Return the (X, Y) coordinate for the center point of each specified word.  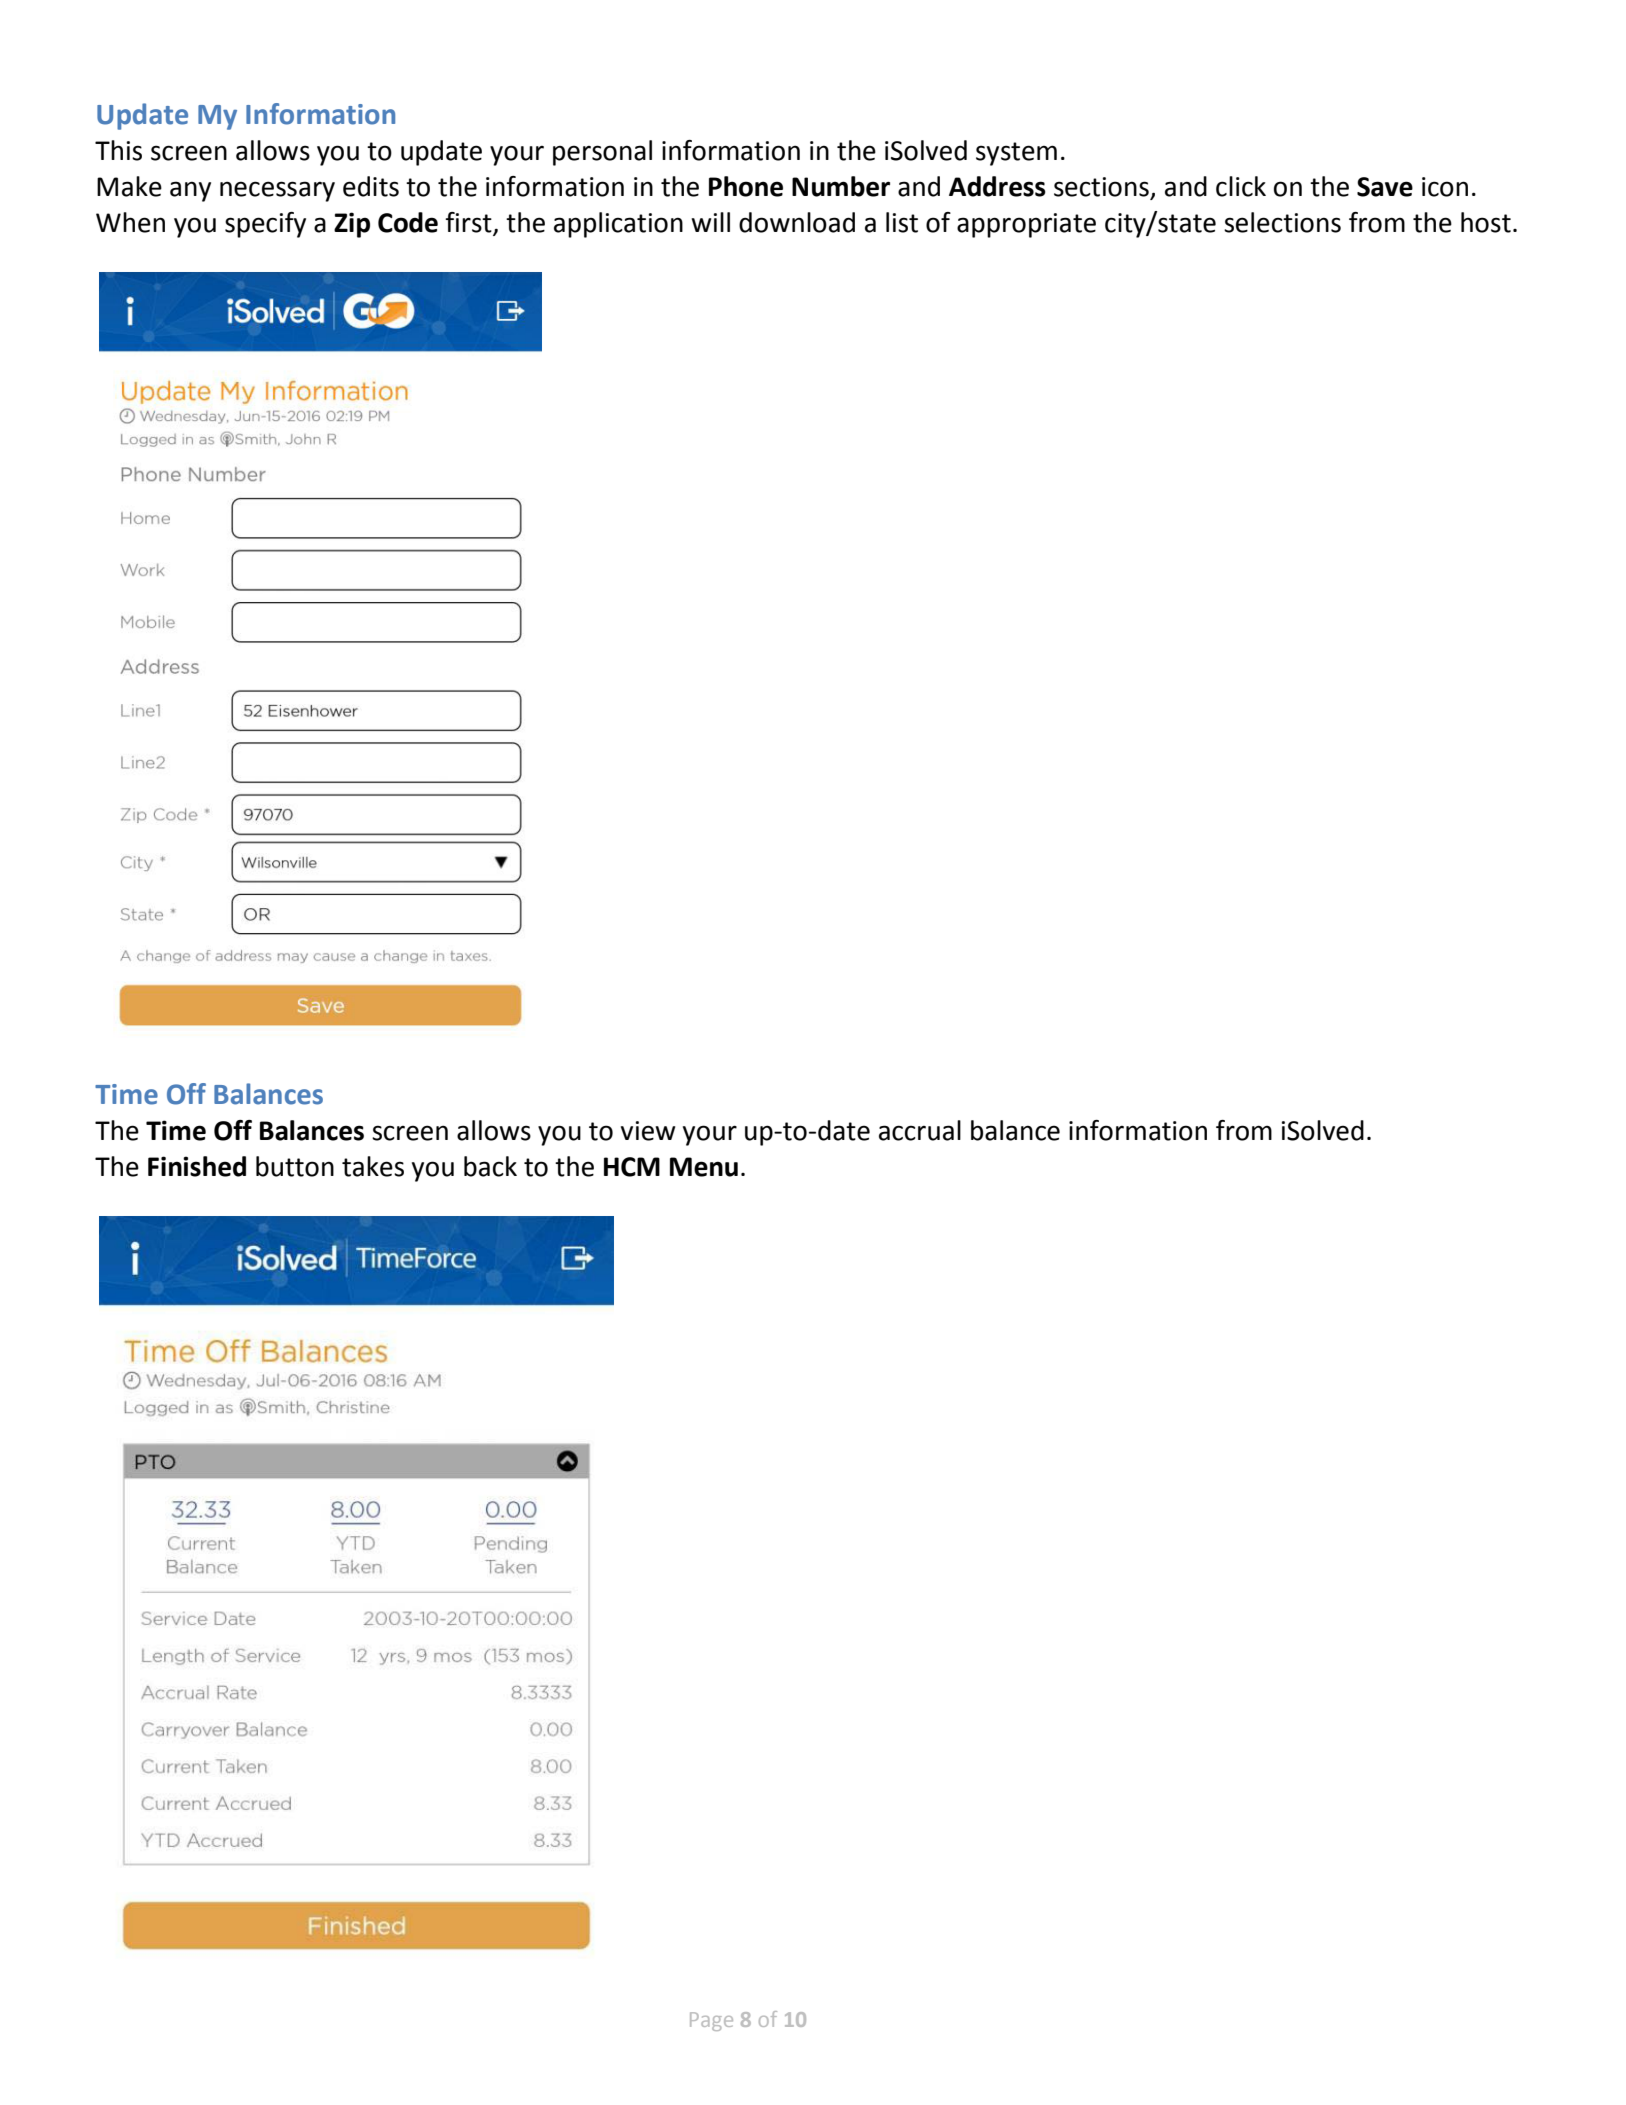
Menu (704, 1167)
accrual (920, 1130)
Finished (197, 1166)
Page (711, 2021)
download (797, 222)
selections (1282, 222)
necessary (277, 191)
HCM (632, 1167)
